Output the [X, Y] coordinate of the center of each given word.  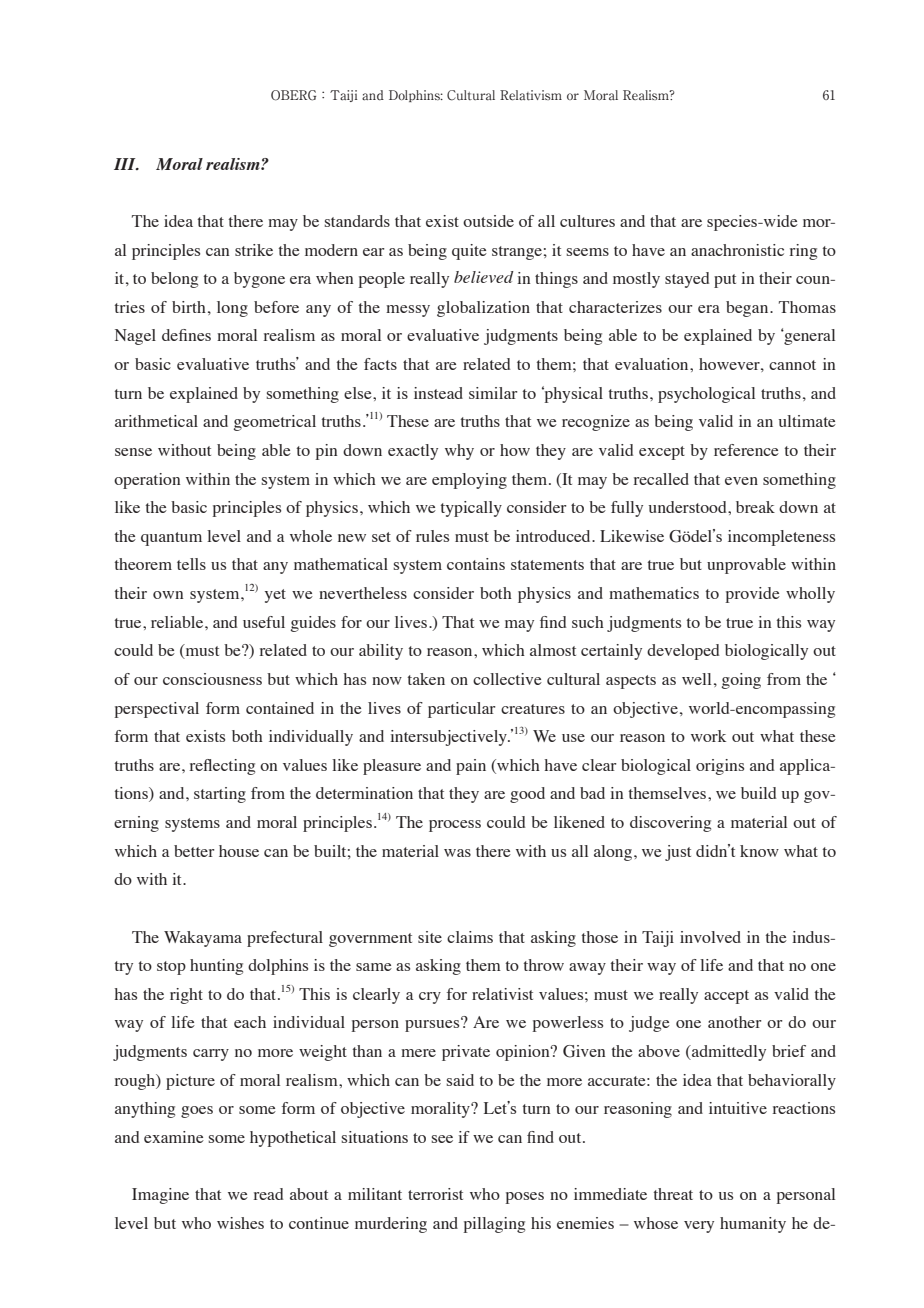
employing [469, 481]
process [455, 826]
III [126, 164]
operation [147, 481]
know [759, 851]
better [194, 851]
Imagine [160, 1196]
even [741, 481]
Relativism [531, 95]
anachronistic [737, 250]
